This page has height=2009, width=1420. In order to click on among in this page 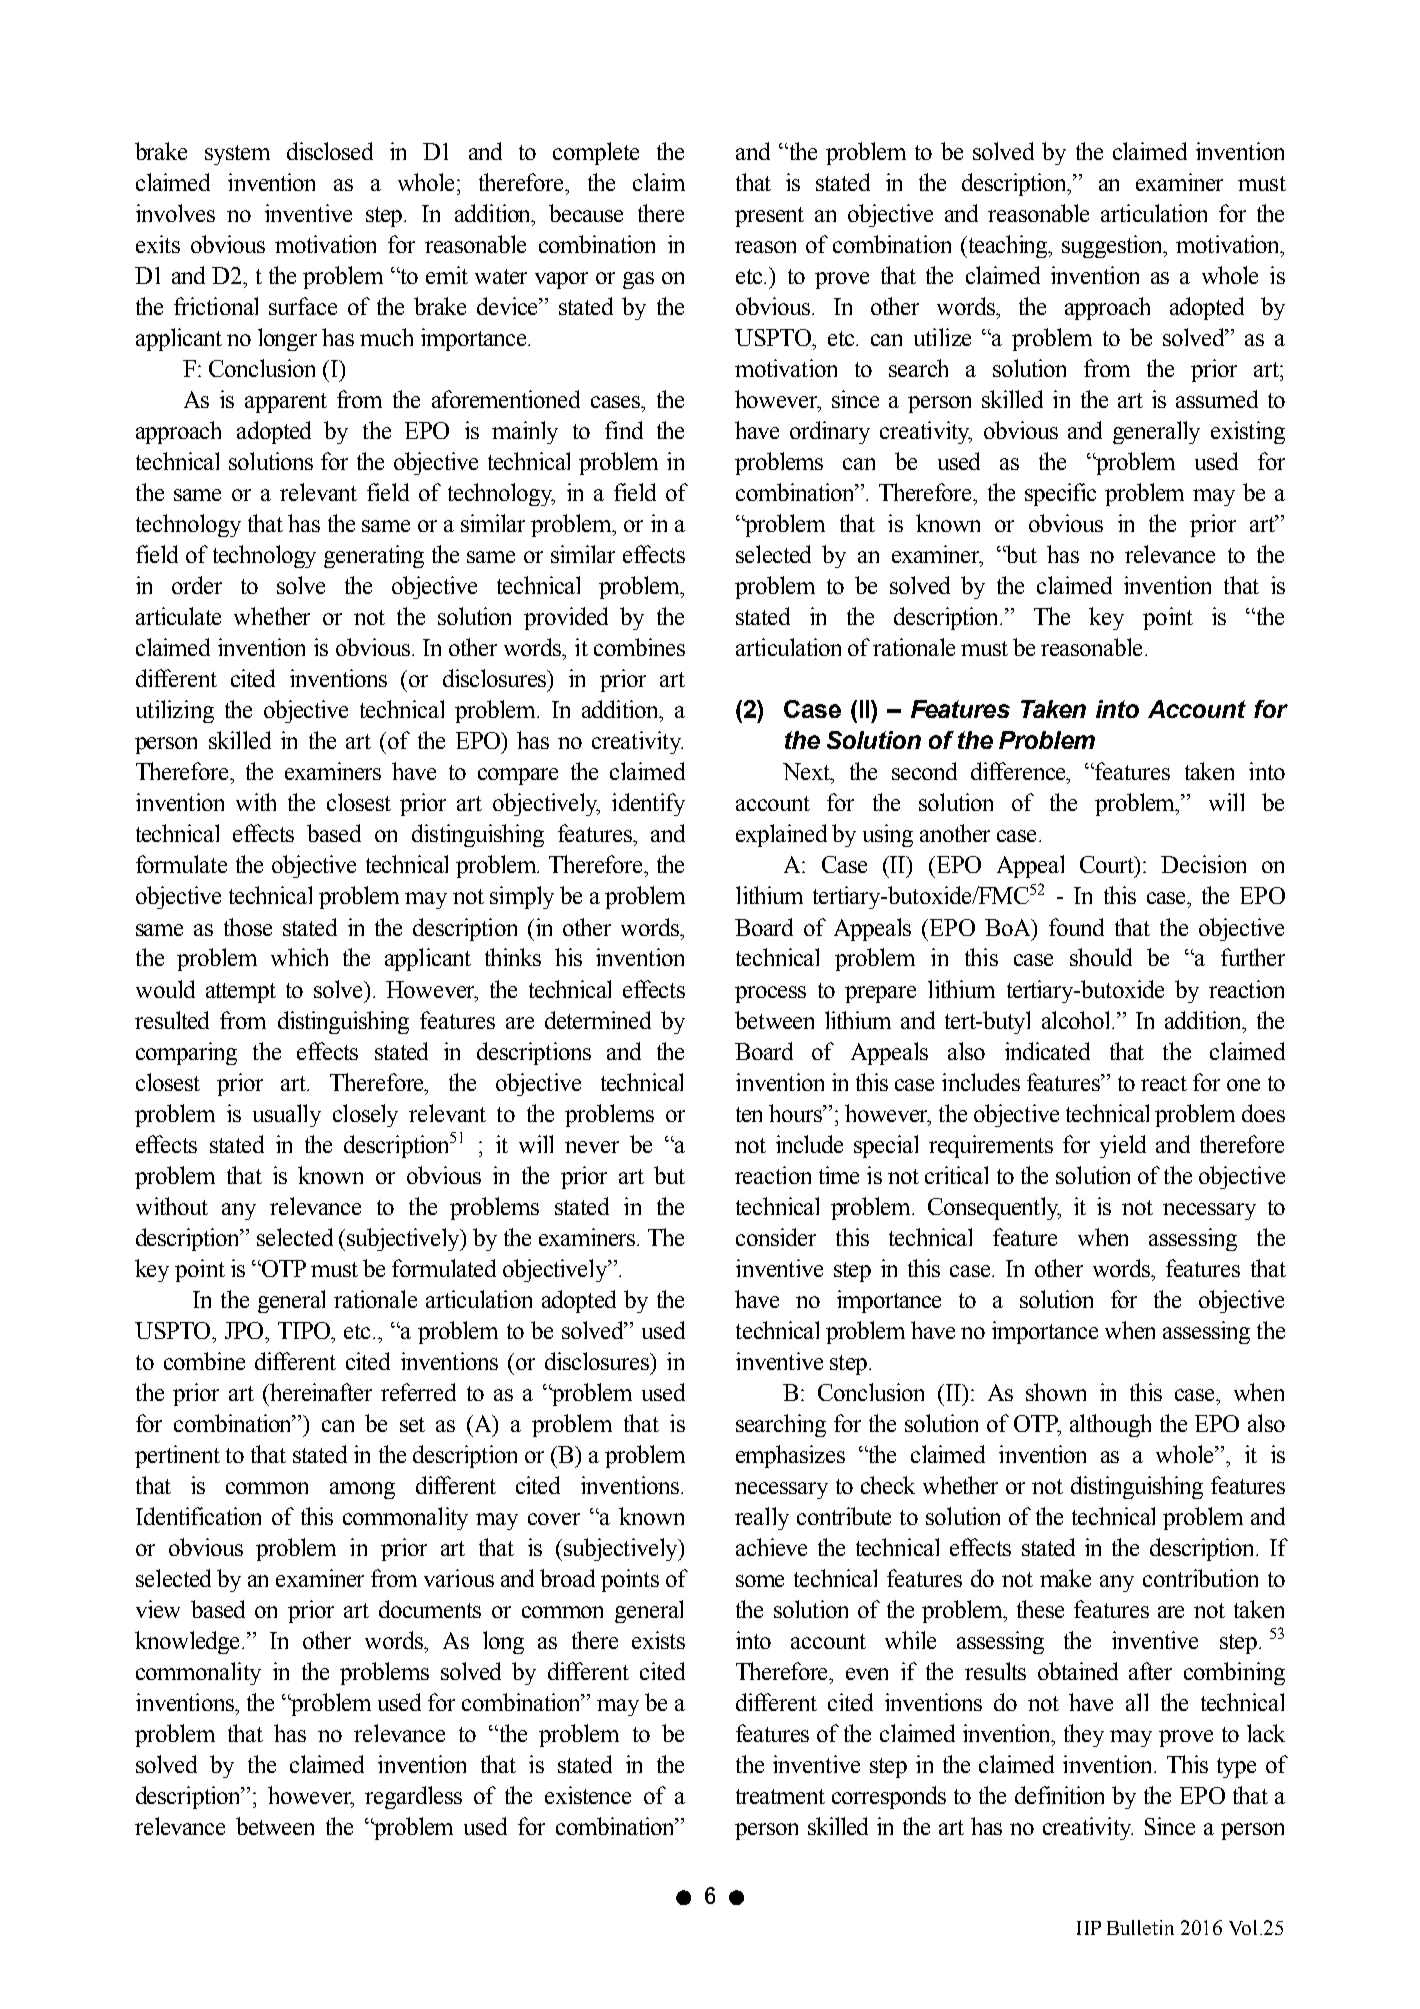, I will do `click(362, 1490)`.
